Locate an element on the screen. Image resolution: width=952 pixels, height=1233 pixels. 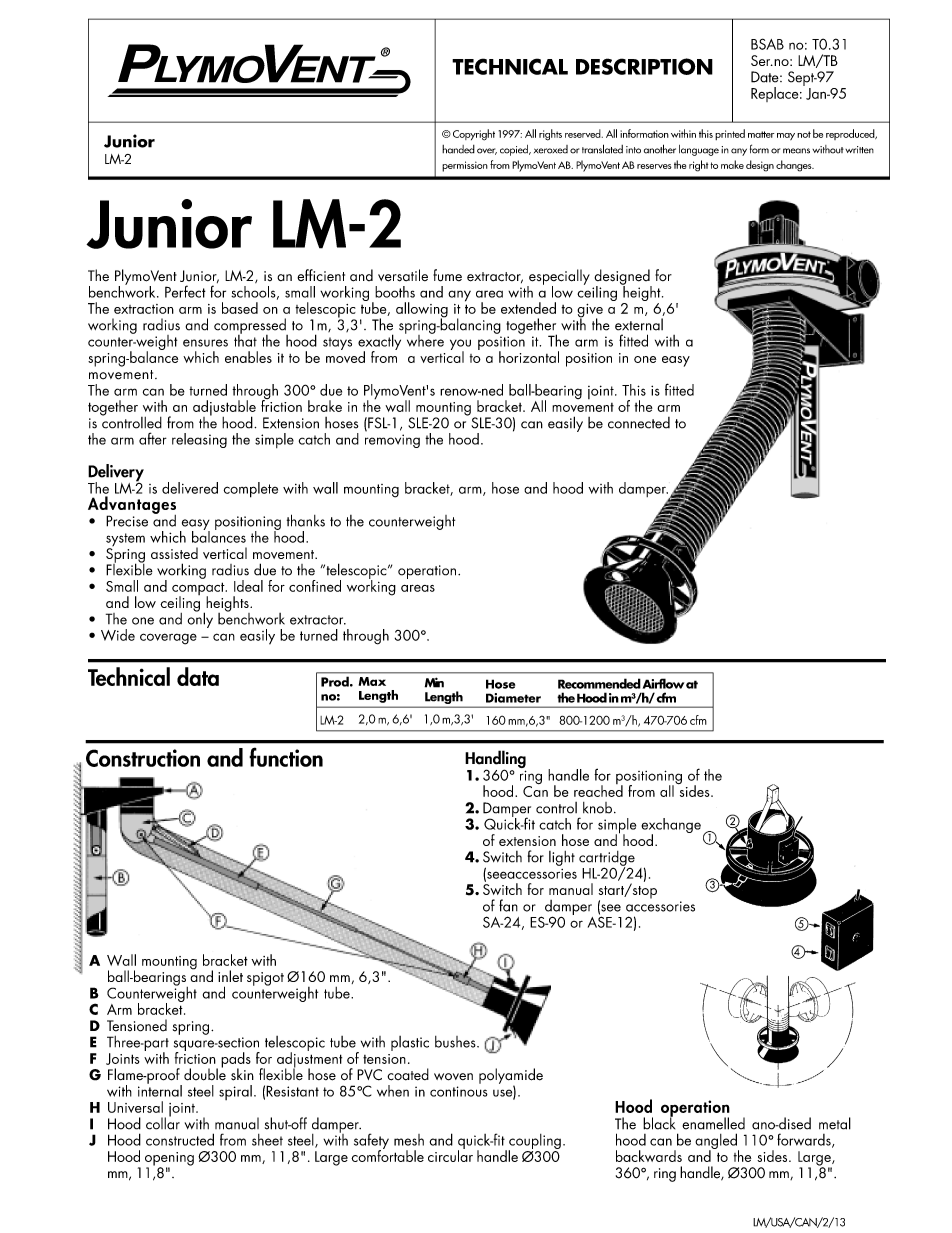
inlet is located at coordinates (230, 976).
